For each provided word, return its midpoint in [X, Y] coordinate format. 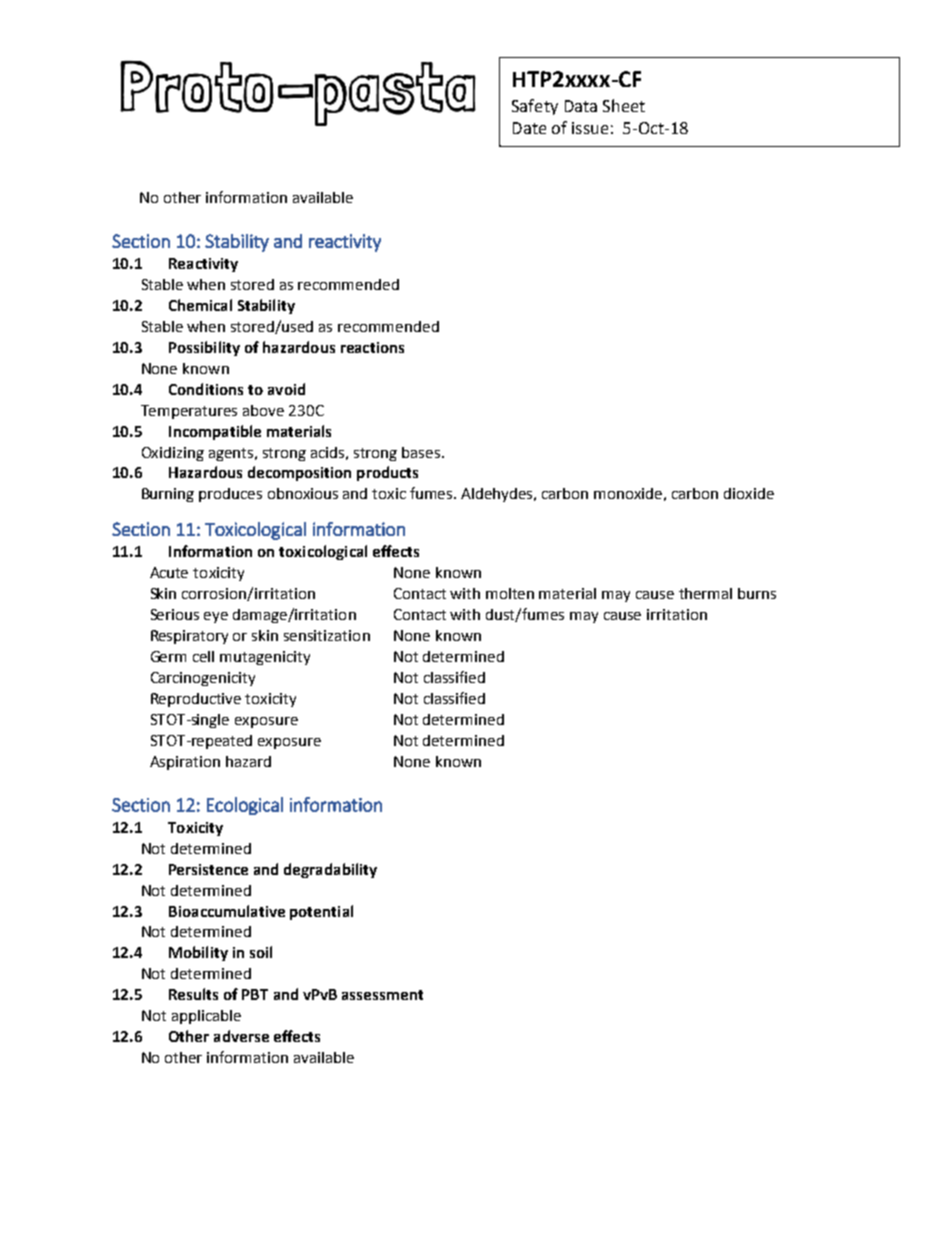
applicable [206, 1017]
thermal [705, 593]
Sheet [624, 105]
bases [422, 452]
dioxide [749, 493]
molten [510, 593]
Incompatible [215, 432]
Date [529, 128]
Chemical [200, 305]
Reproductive [196, 700]
